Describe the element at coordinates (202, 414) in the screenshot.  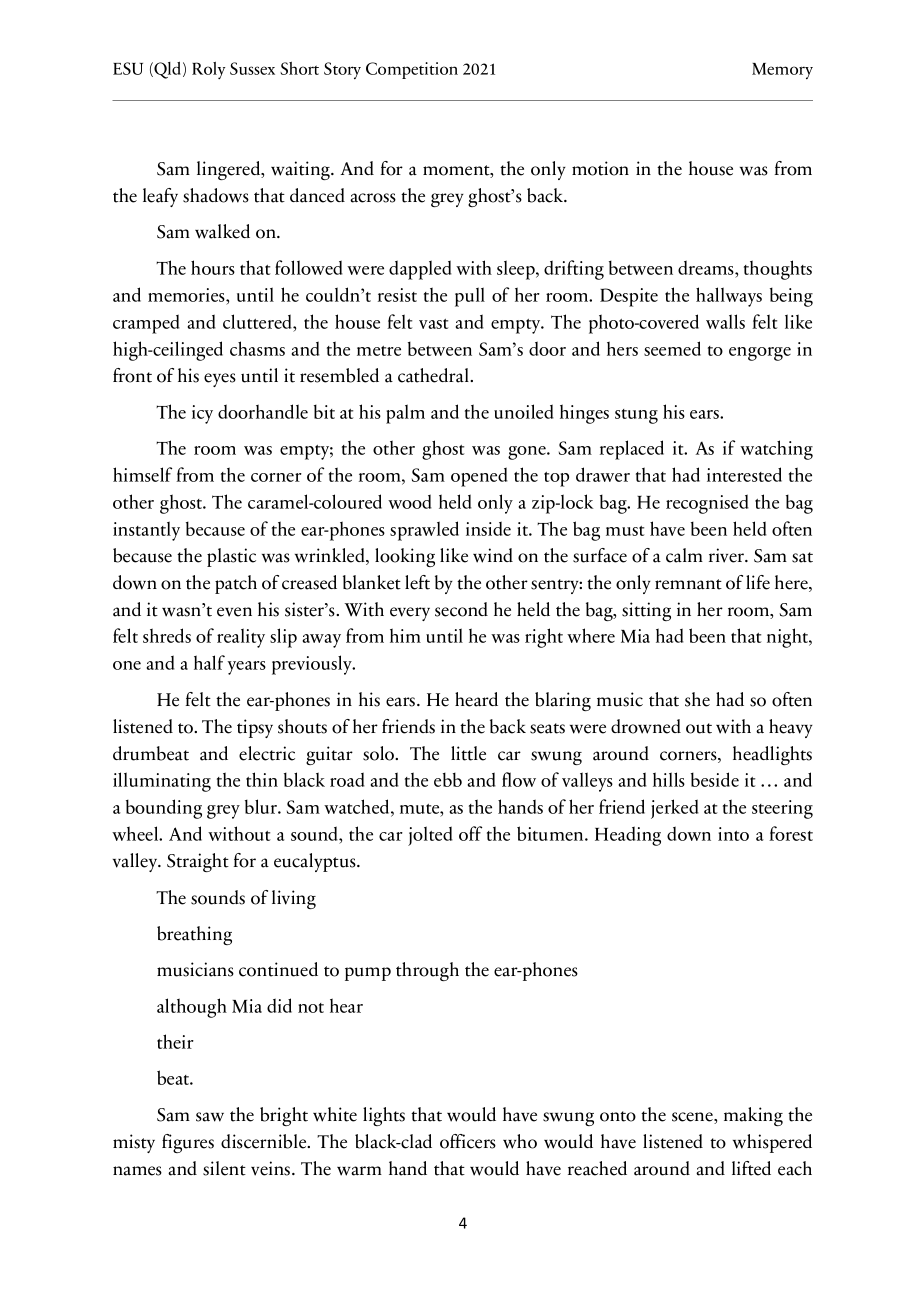
I see `icy` at that location.
